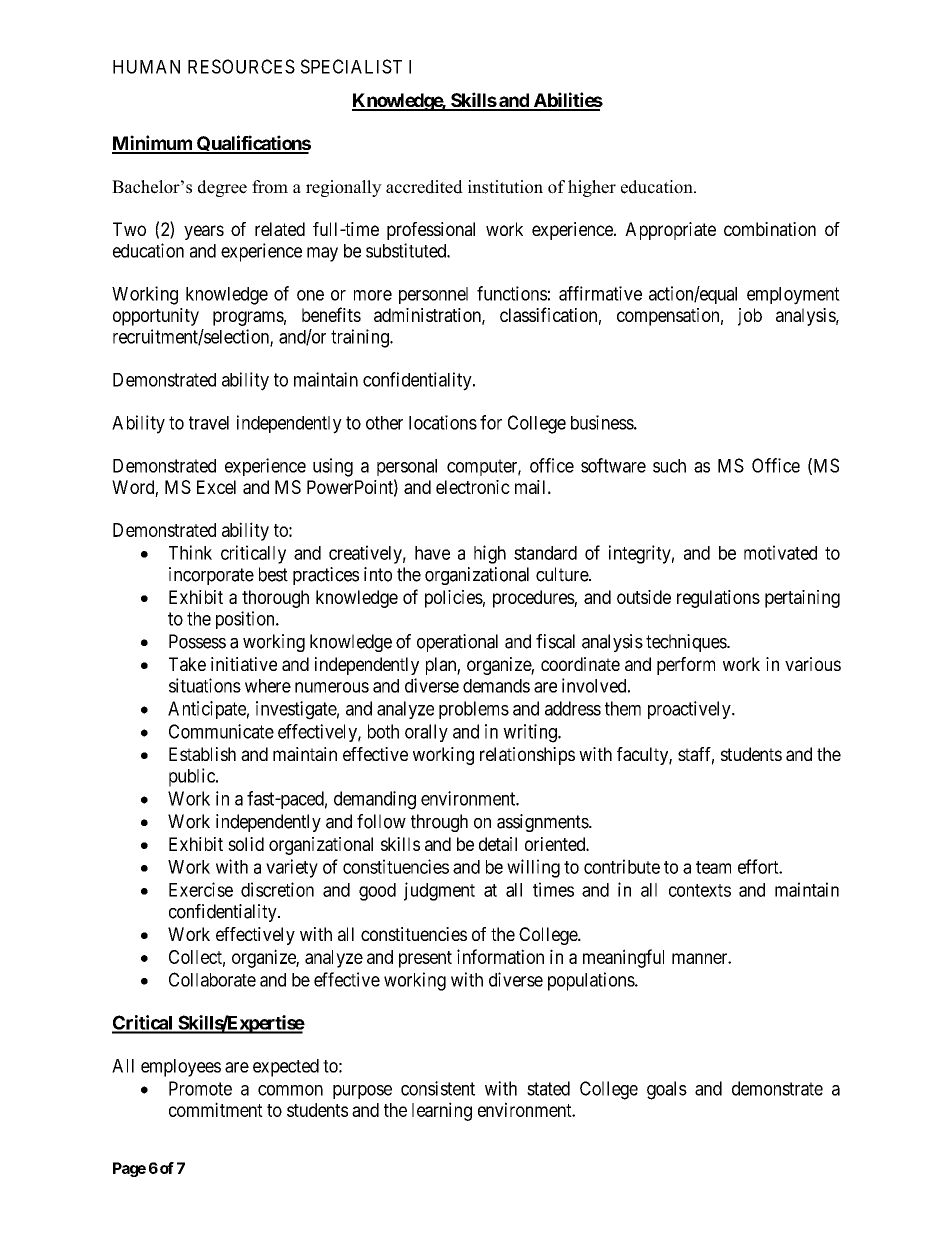 The width and height of the document is (952, 1233). I want to click on personnel, so click(433, 295).
